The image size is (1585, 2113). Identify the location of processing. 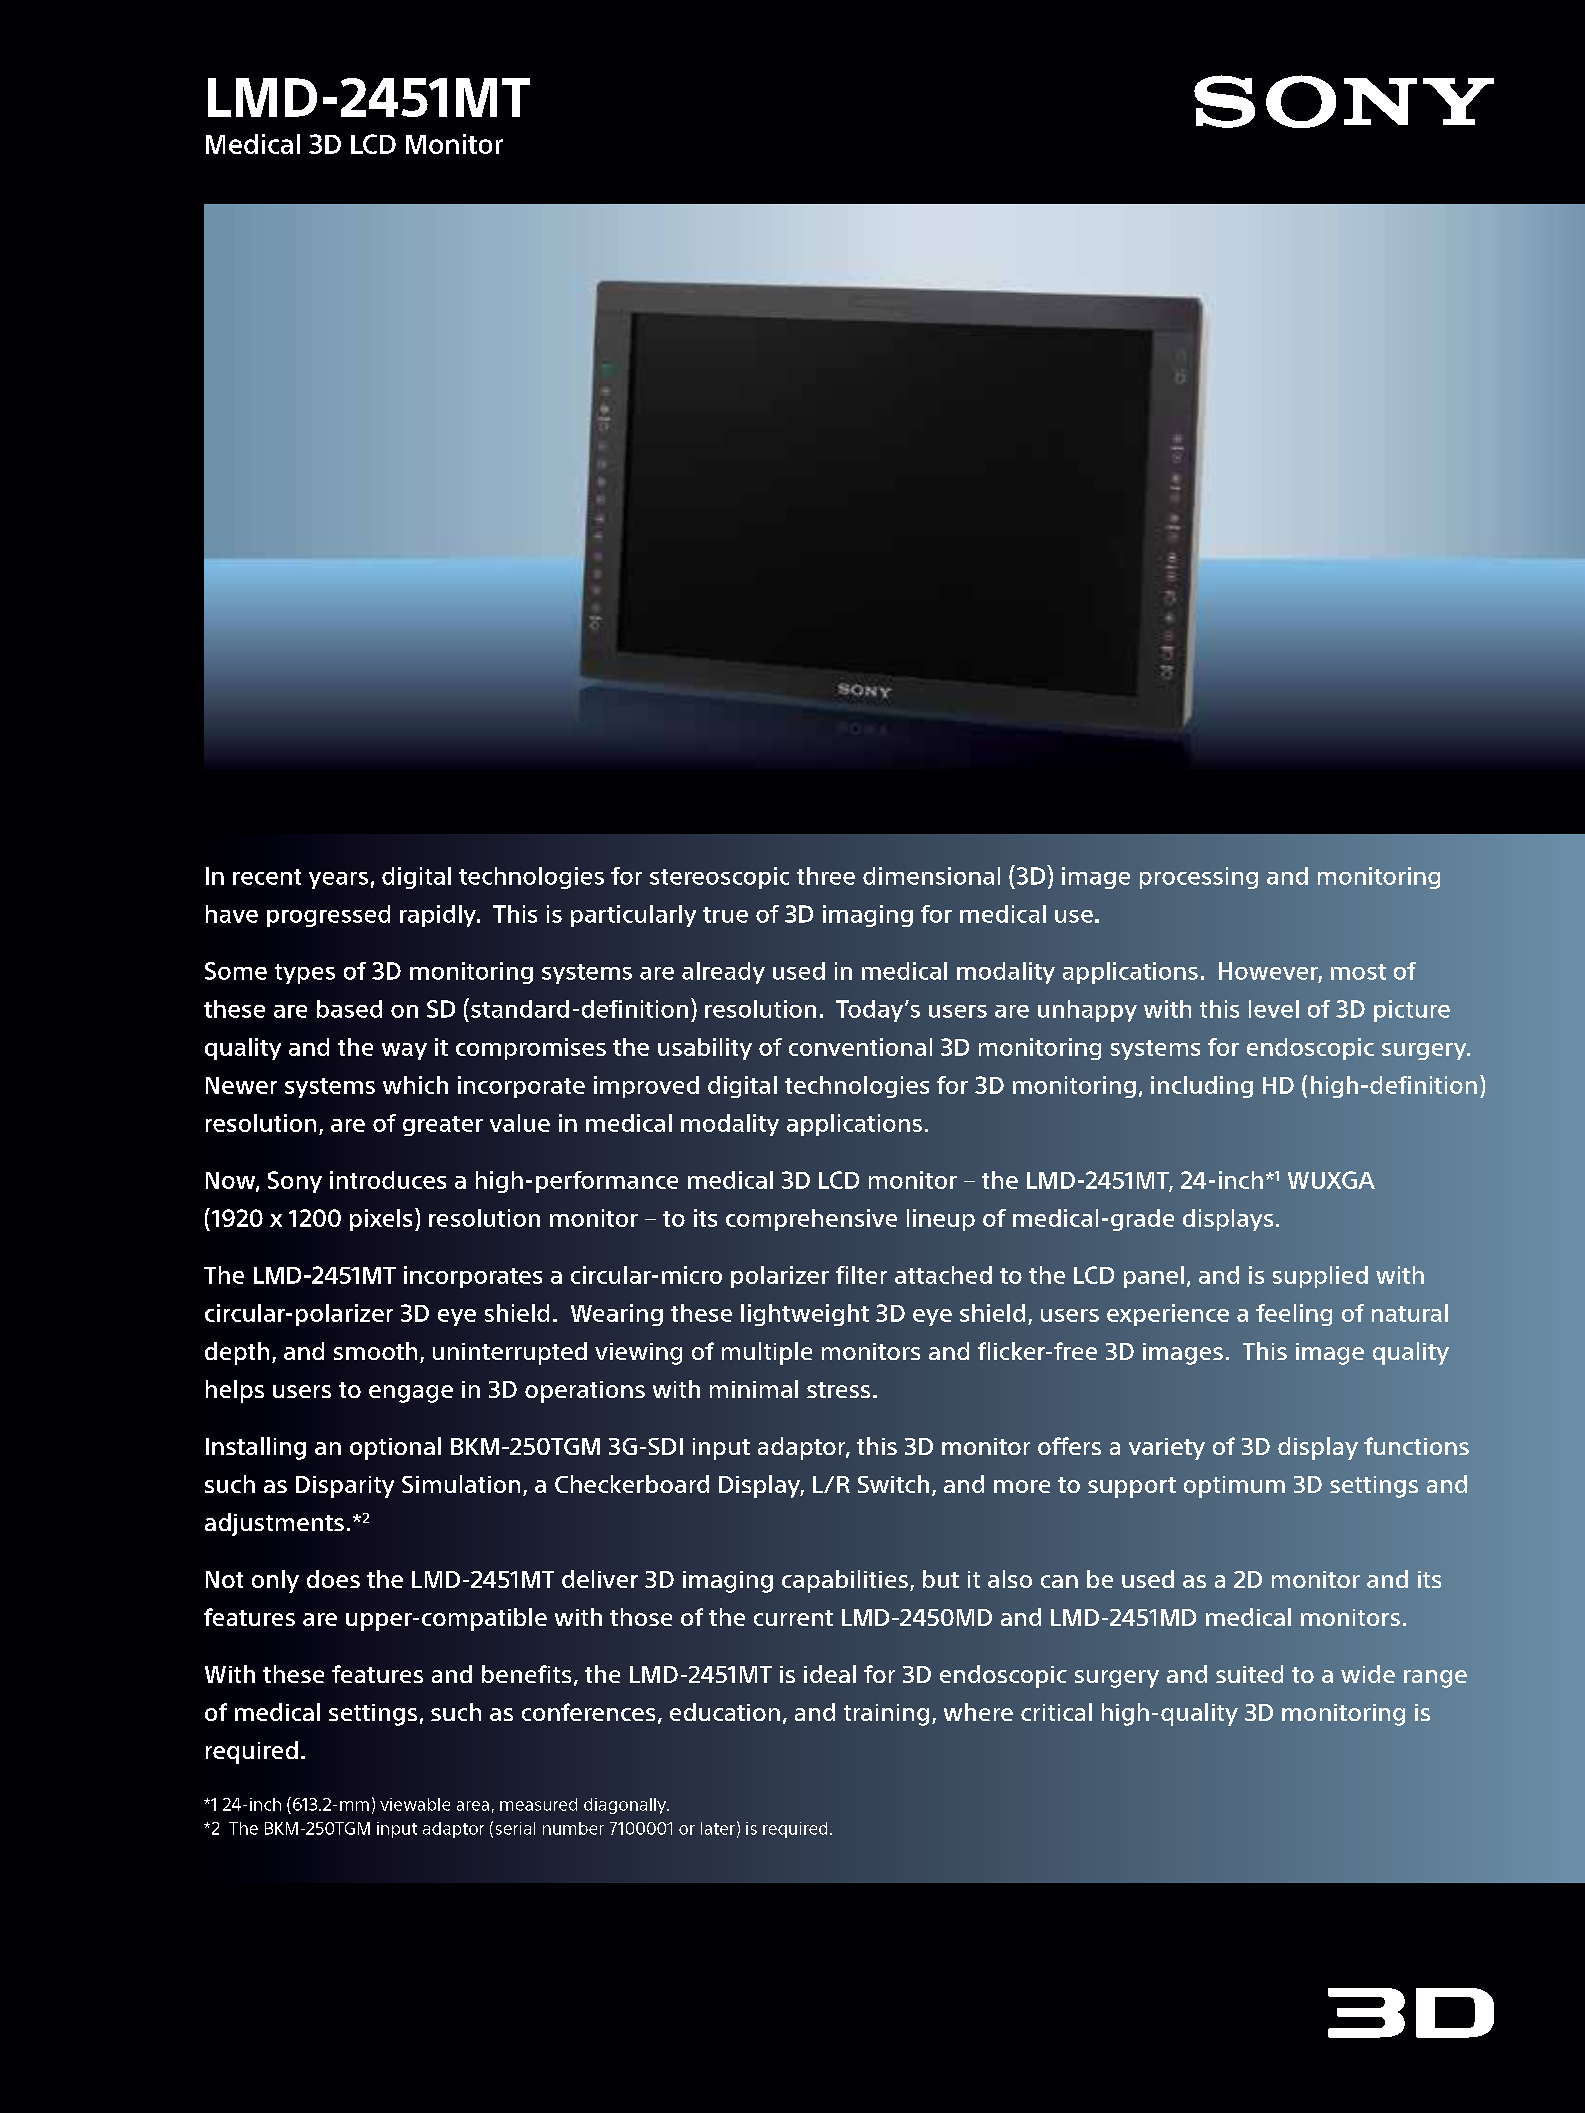
(1199, 878).
